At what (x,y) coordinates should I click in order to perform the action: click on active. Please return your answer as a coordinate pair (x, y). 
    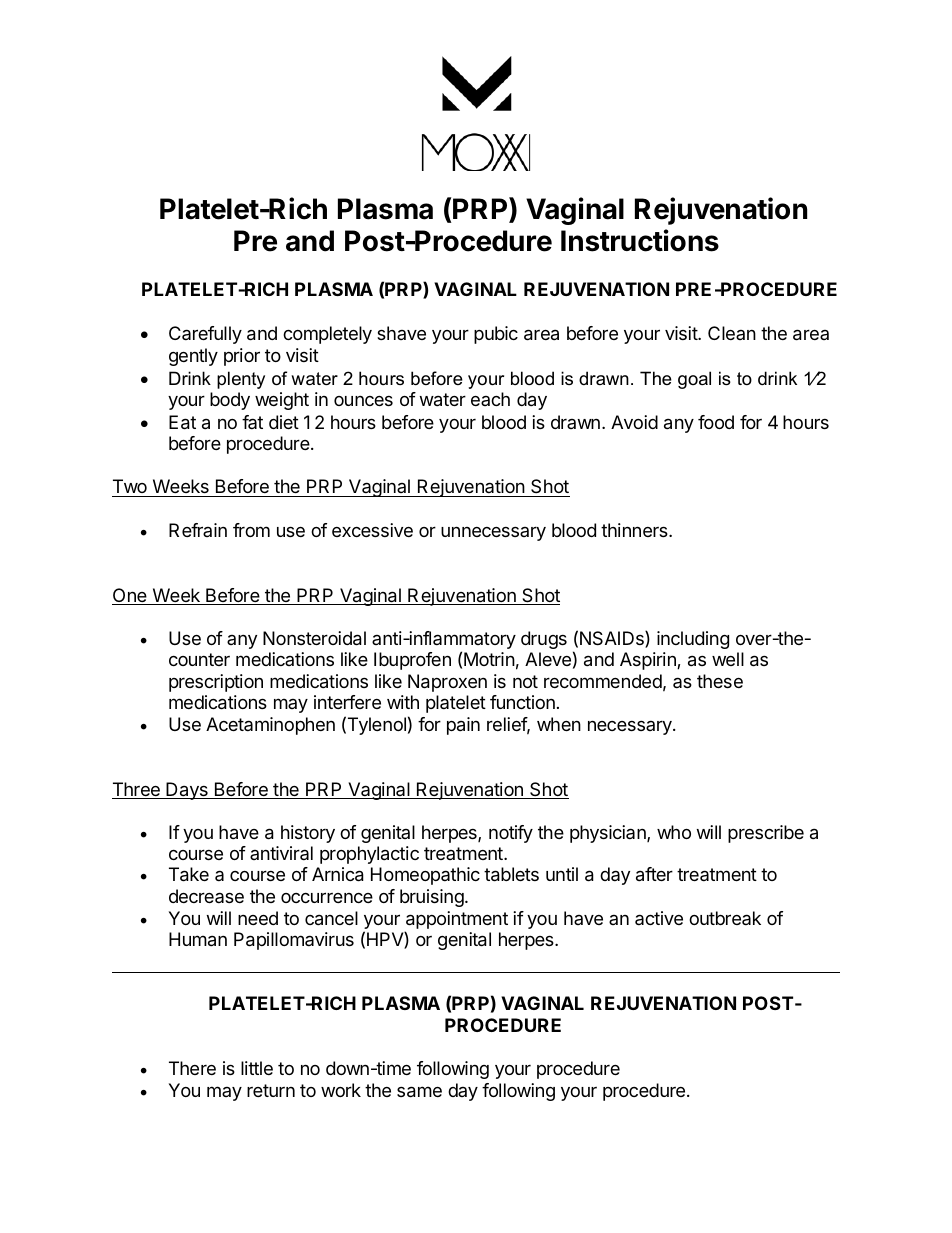
    Looking at the image, I should click on (659, 918).
